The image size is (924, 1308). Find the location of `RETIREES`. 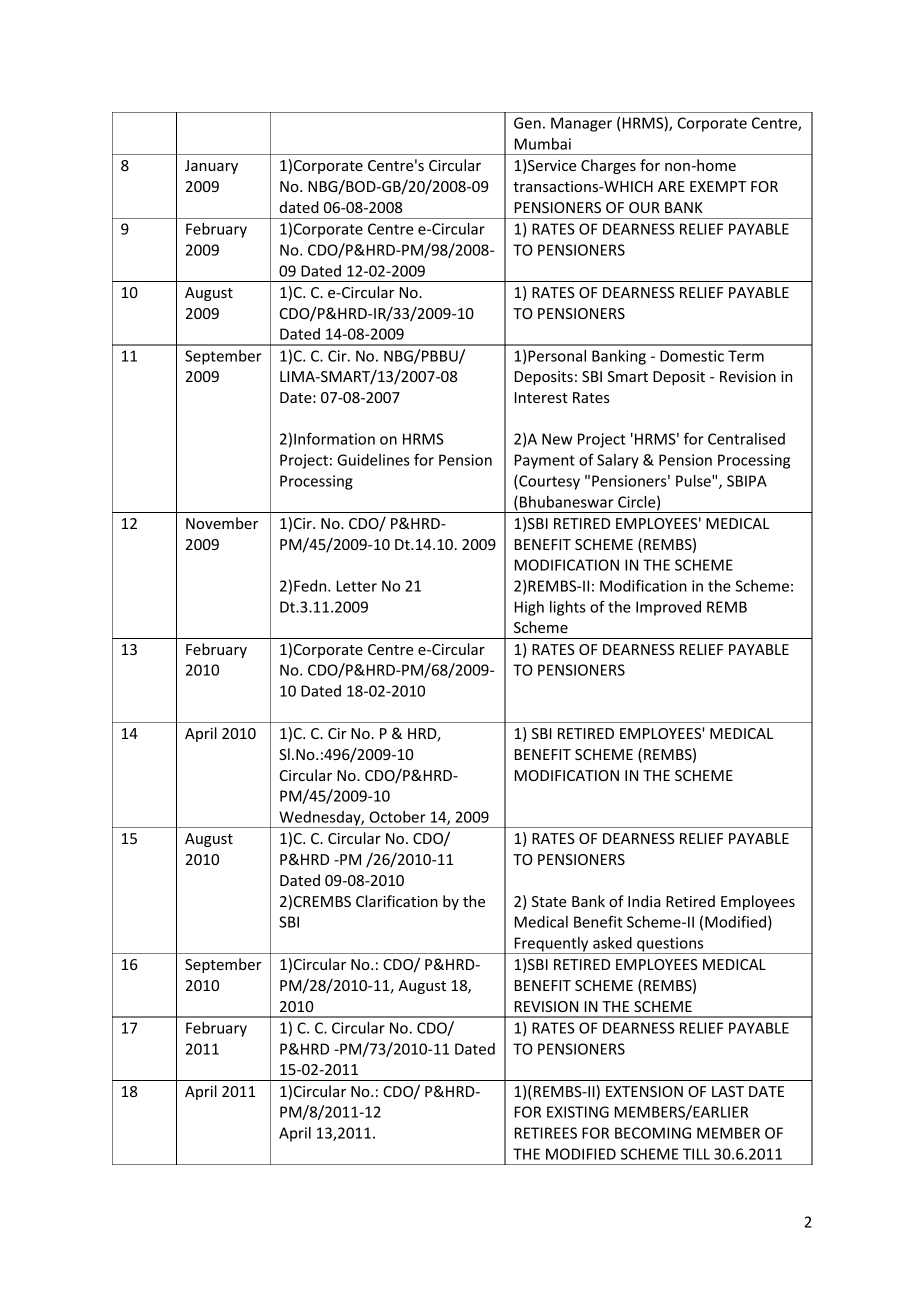

RETIREES is located at coordinates (546, 1133).
